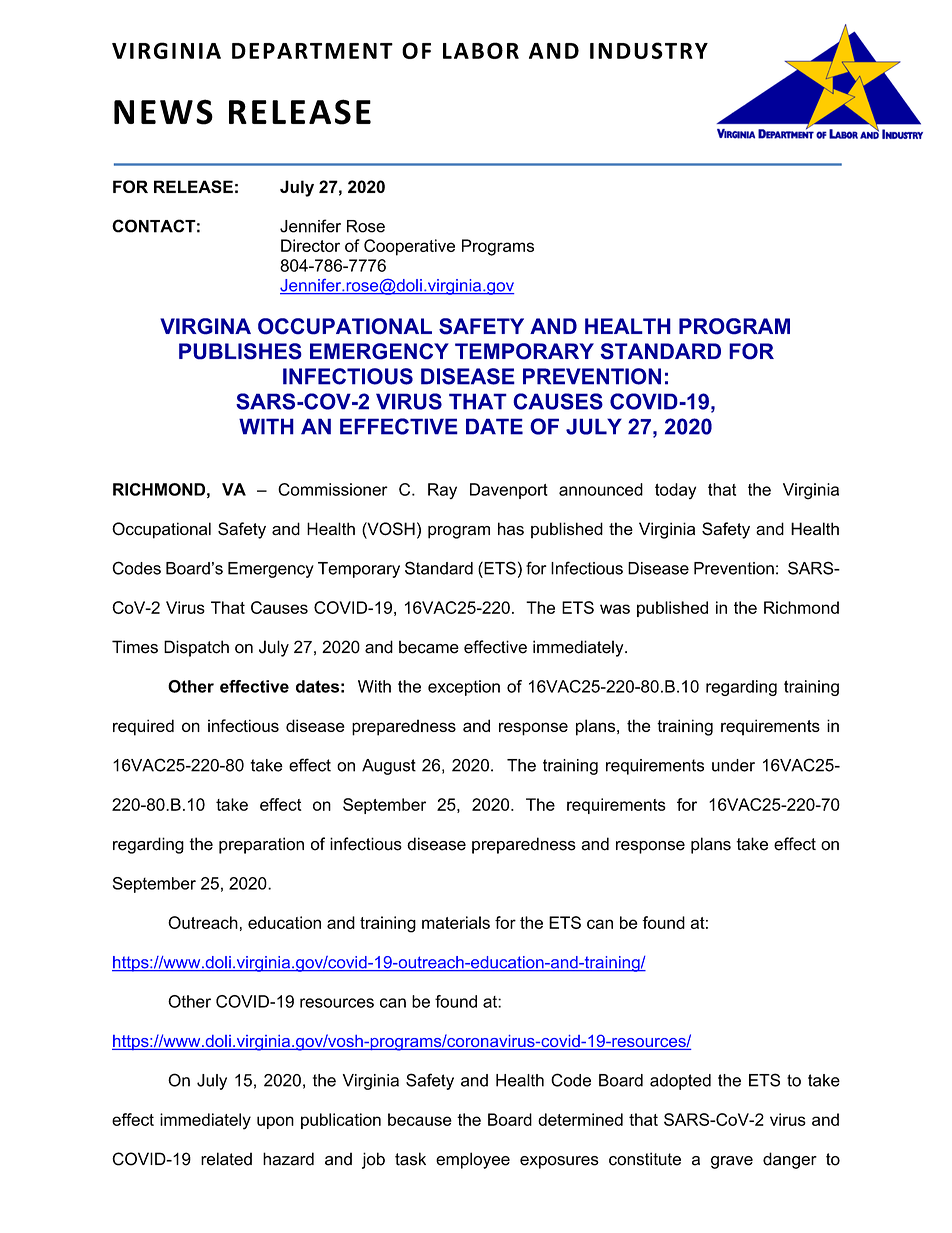 Image resolution: width=952 pixels, height=1233 pixels. Describe the element at coordinates (226, 1159) in the screenshot. I see `related` at that location.
